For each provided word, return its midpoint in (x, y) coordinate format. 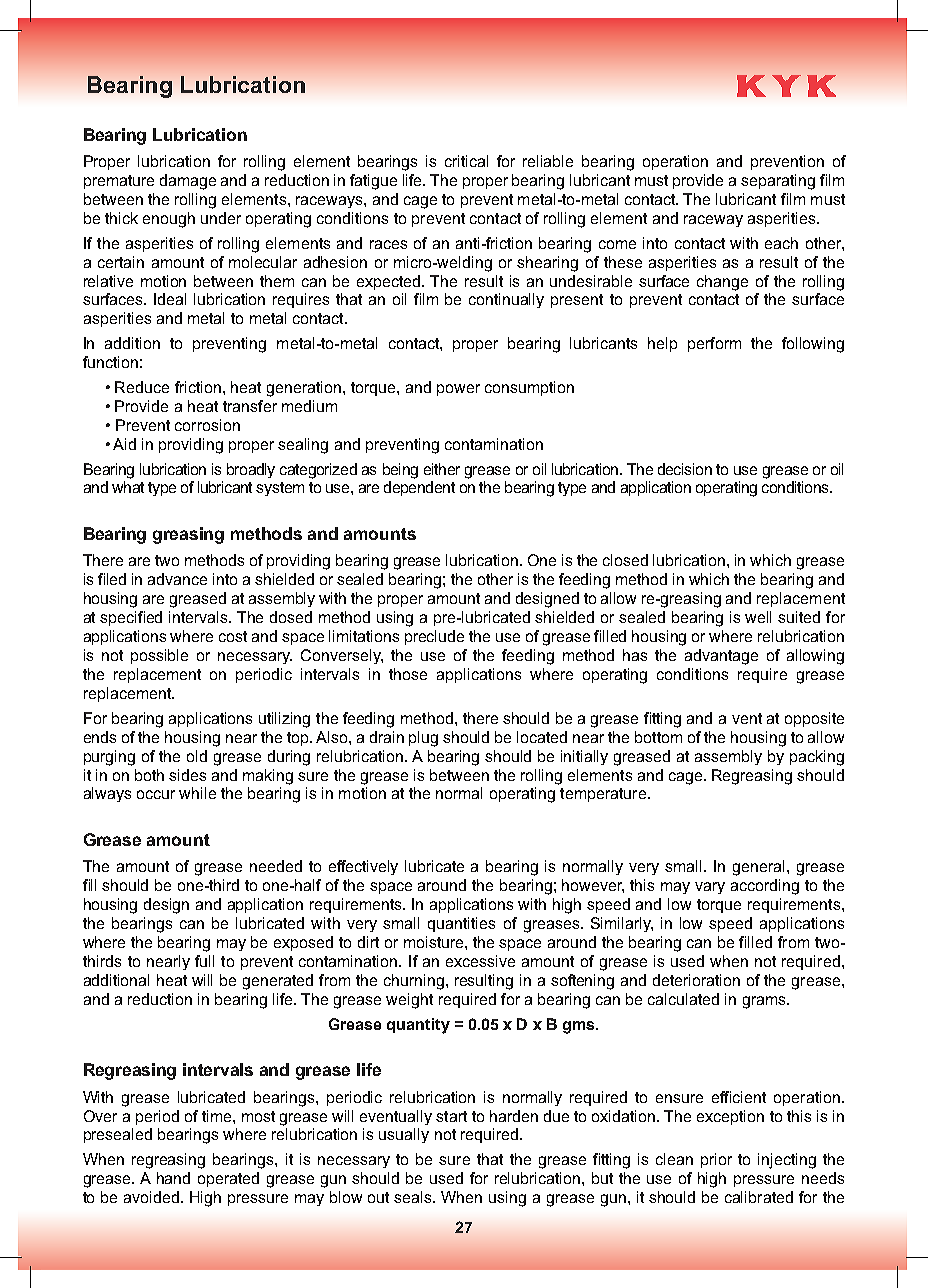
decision (685, 469)
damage (188, 182)
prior (716, 1160)
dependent (419, 488)
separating (778, 182)
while (197, 793)
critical (466, 161)
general (758, 868)
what (128, 487)
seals (414, 1197)
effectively (363, 867)
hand (173, 1178)
